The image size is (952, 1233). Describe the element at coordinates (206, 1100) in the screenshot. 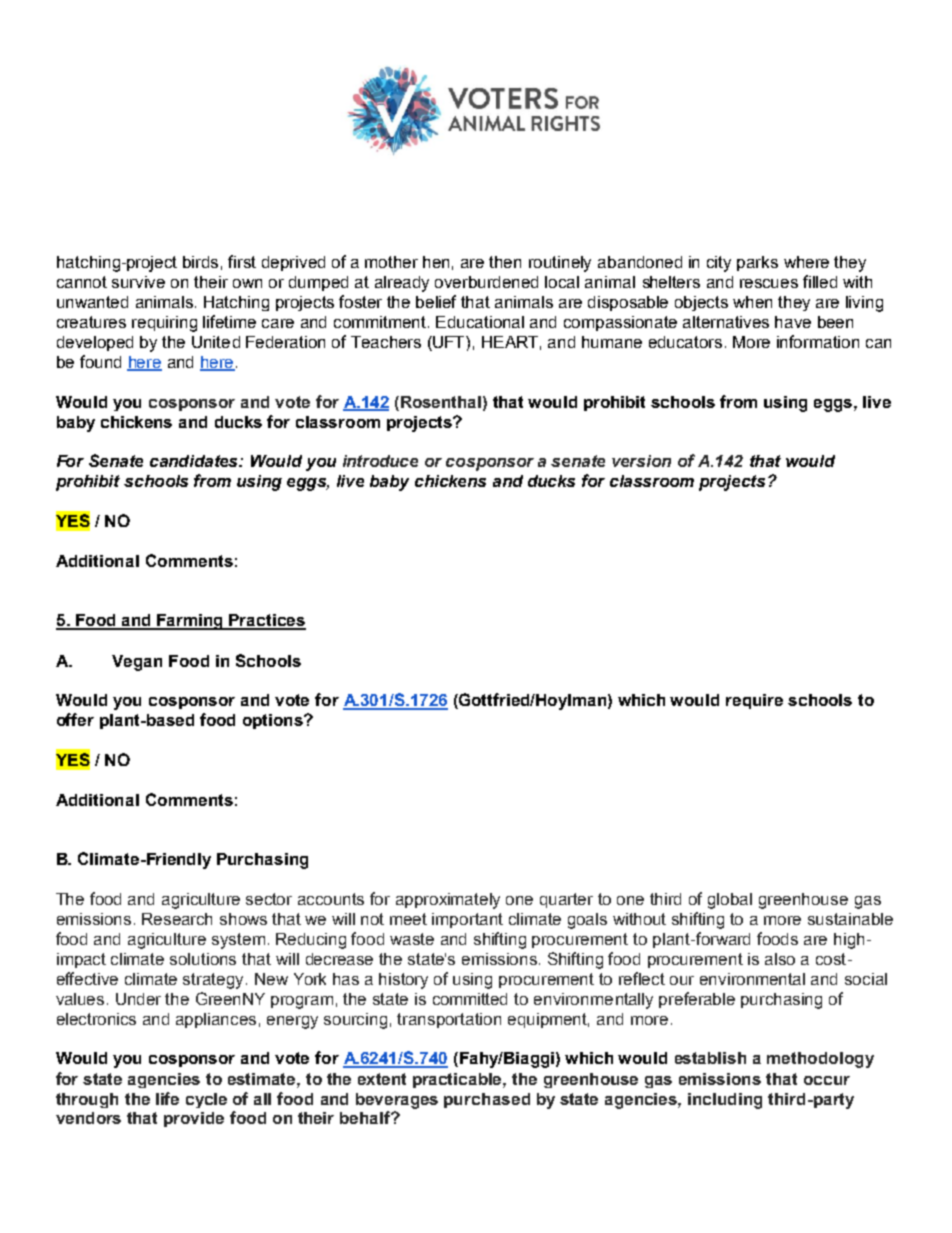

I see `cycle` at that location.
